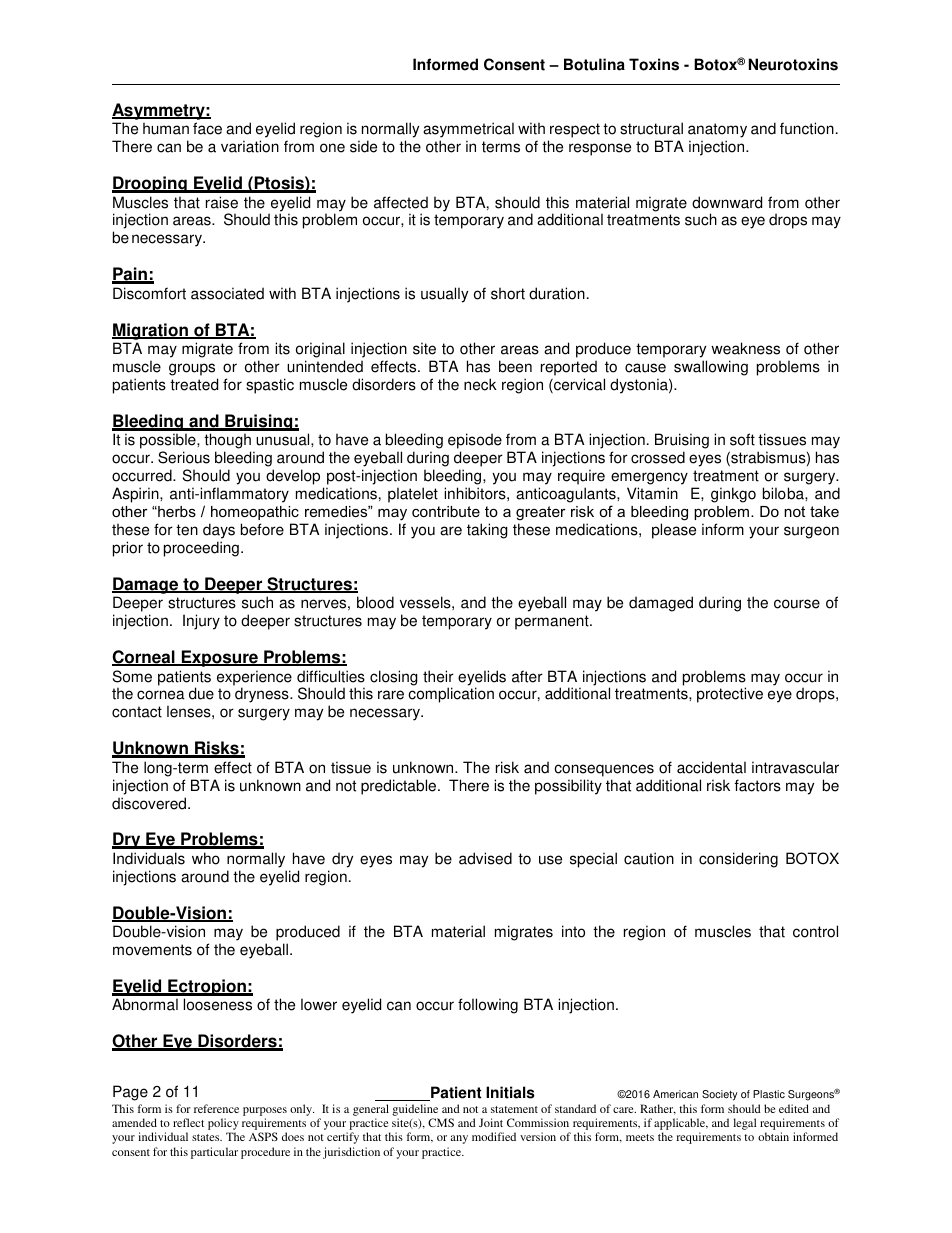  What do you see at coordinates (491, 1122) in the screenshot?
I see `Joint` at bounding box center [491, 1122].
